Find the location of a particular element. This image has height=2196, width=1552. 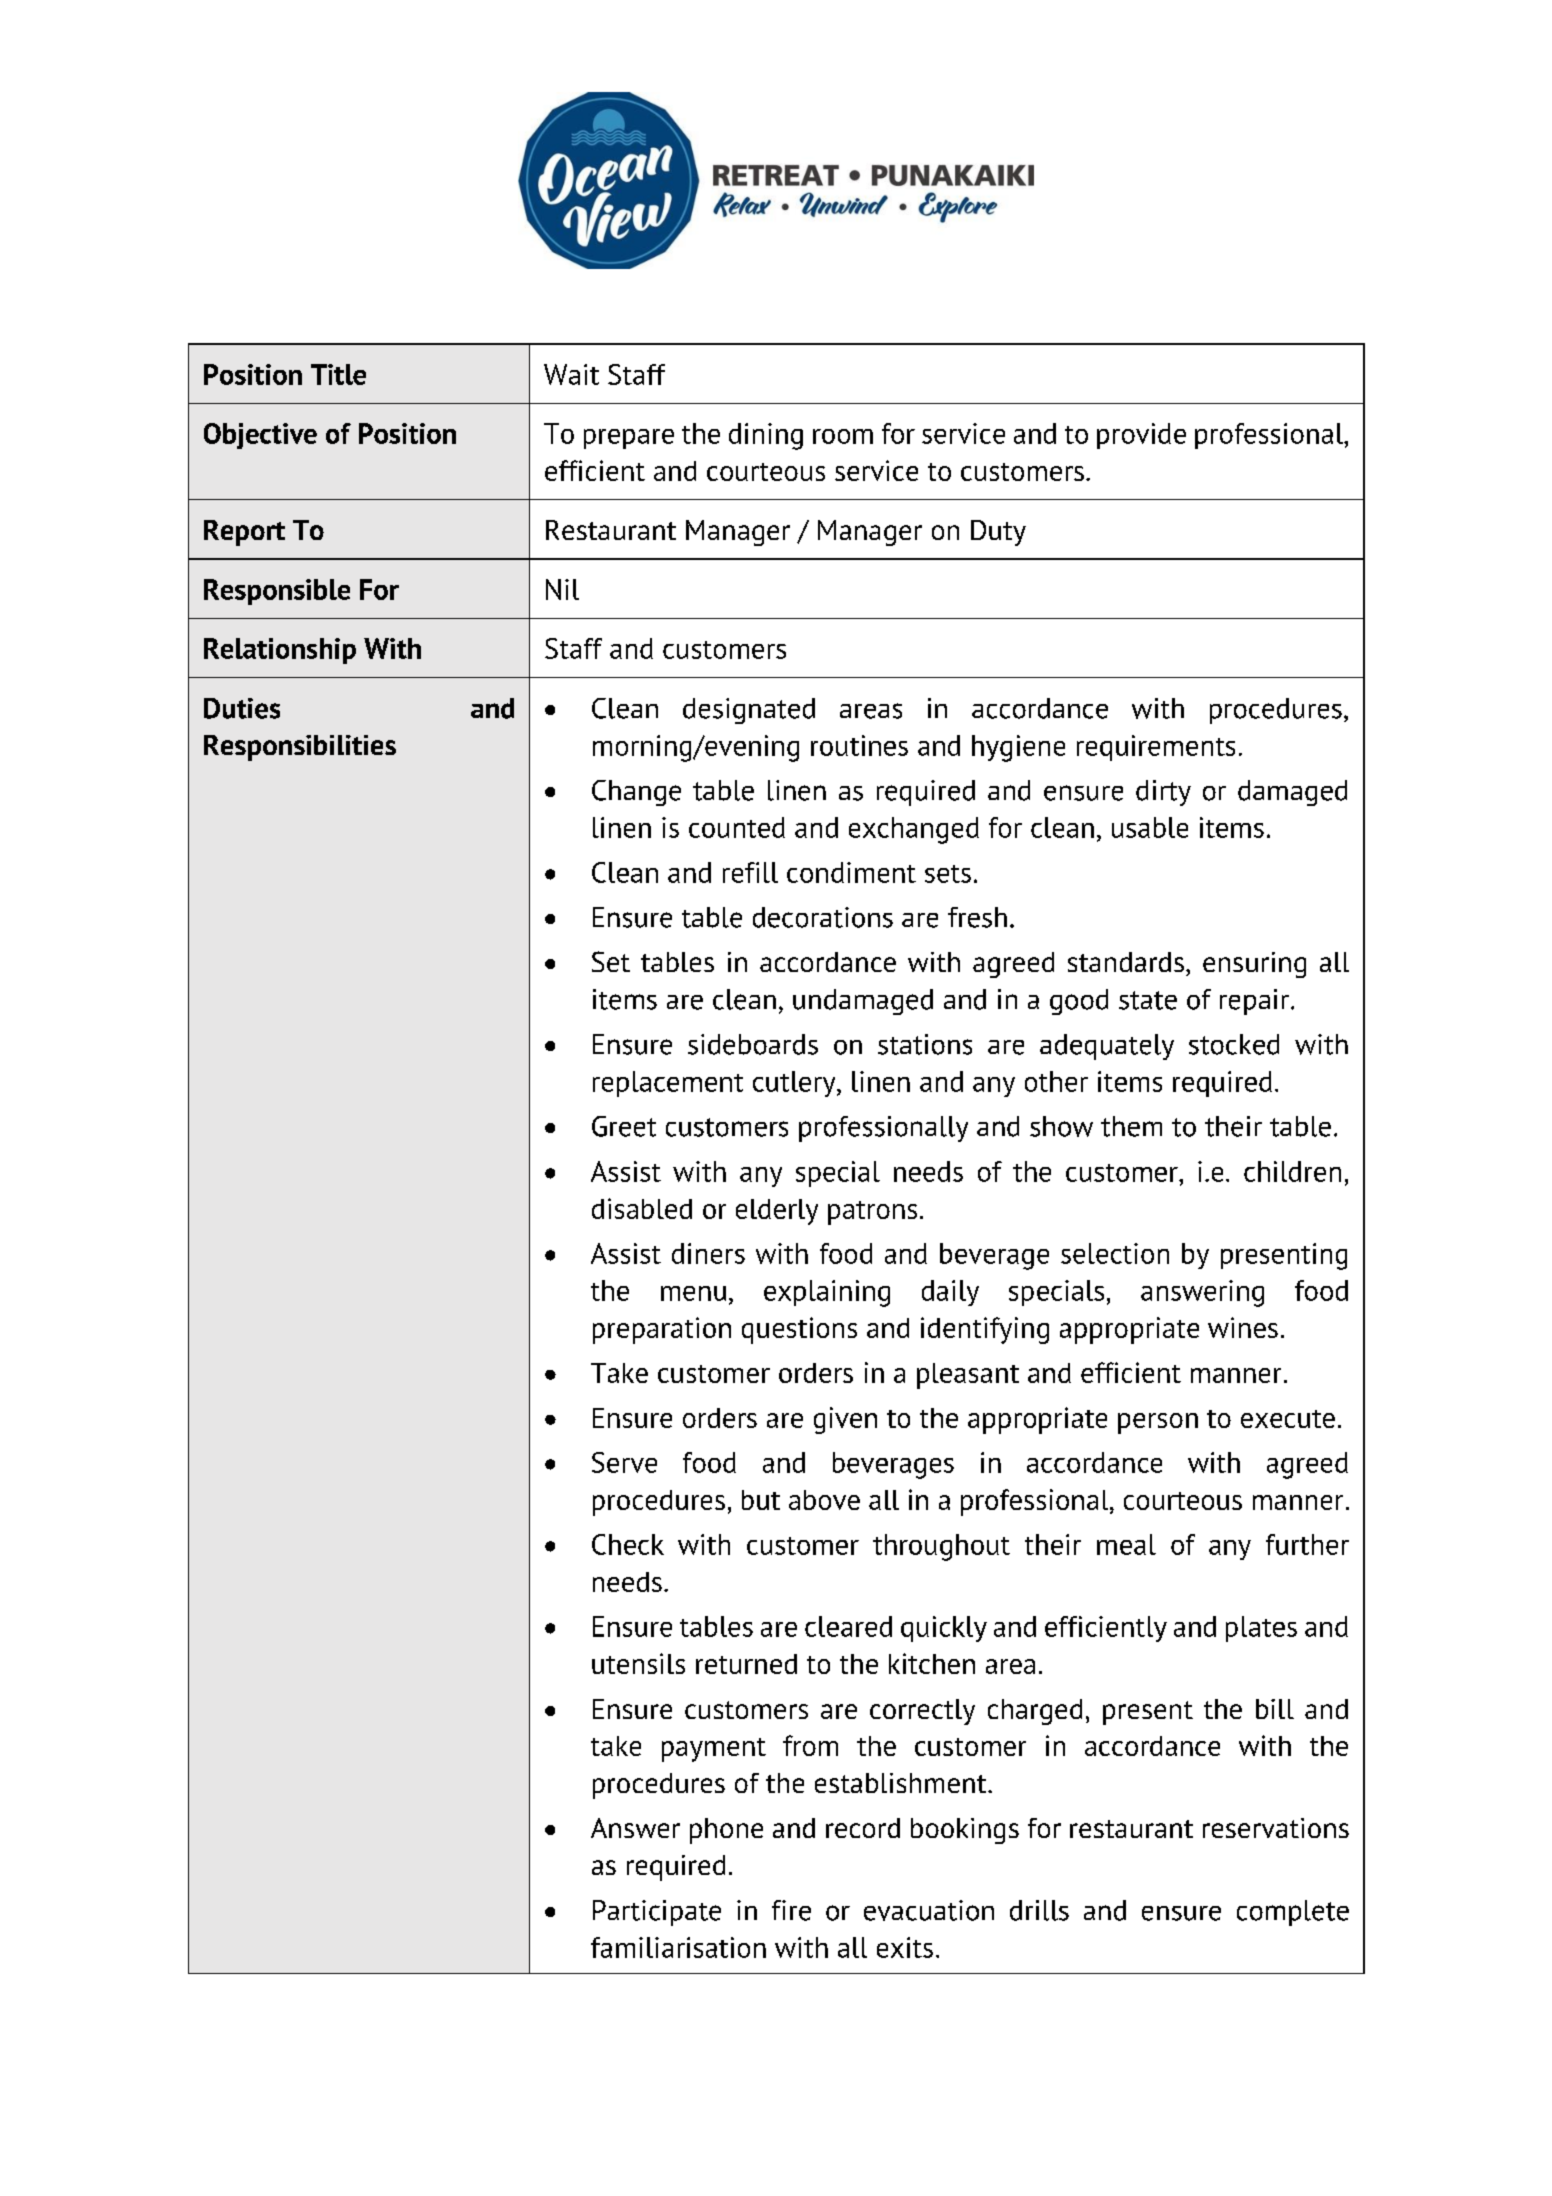

provide is located at coordinates (1141, 436).
